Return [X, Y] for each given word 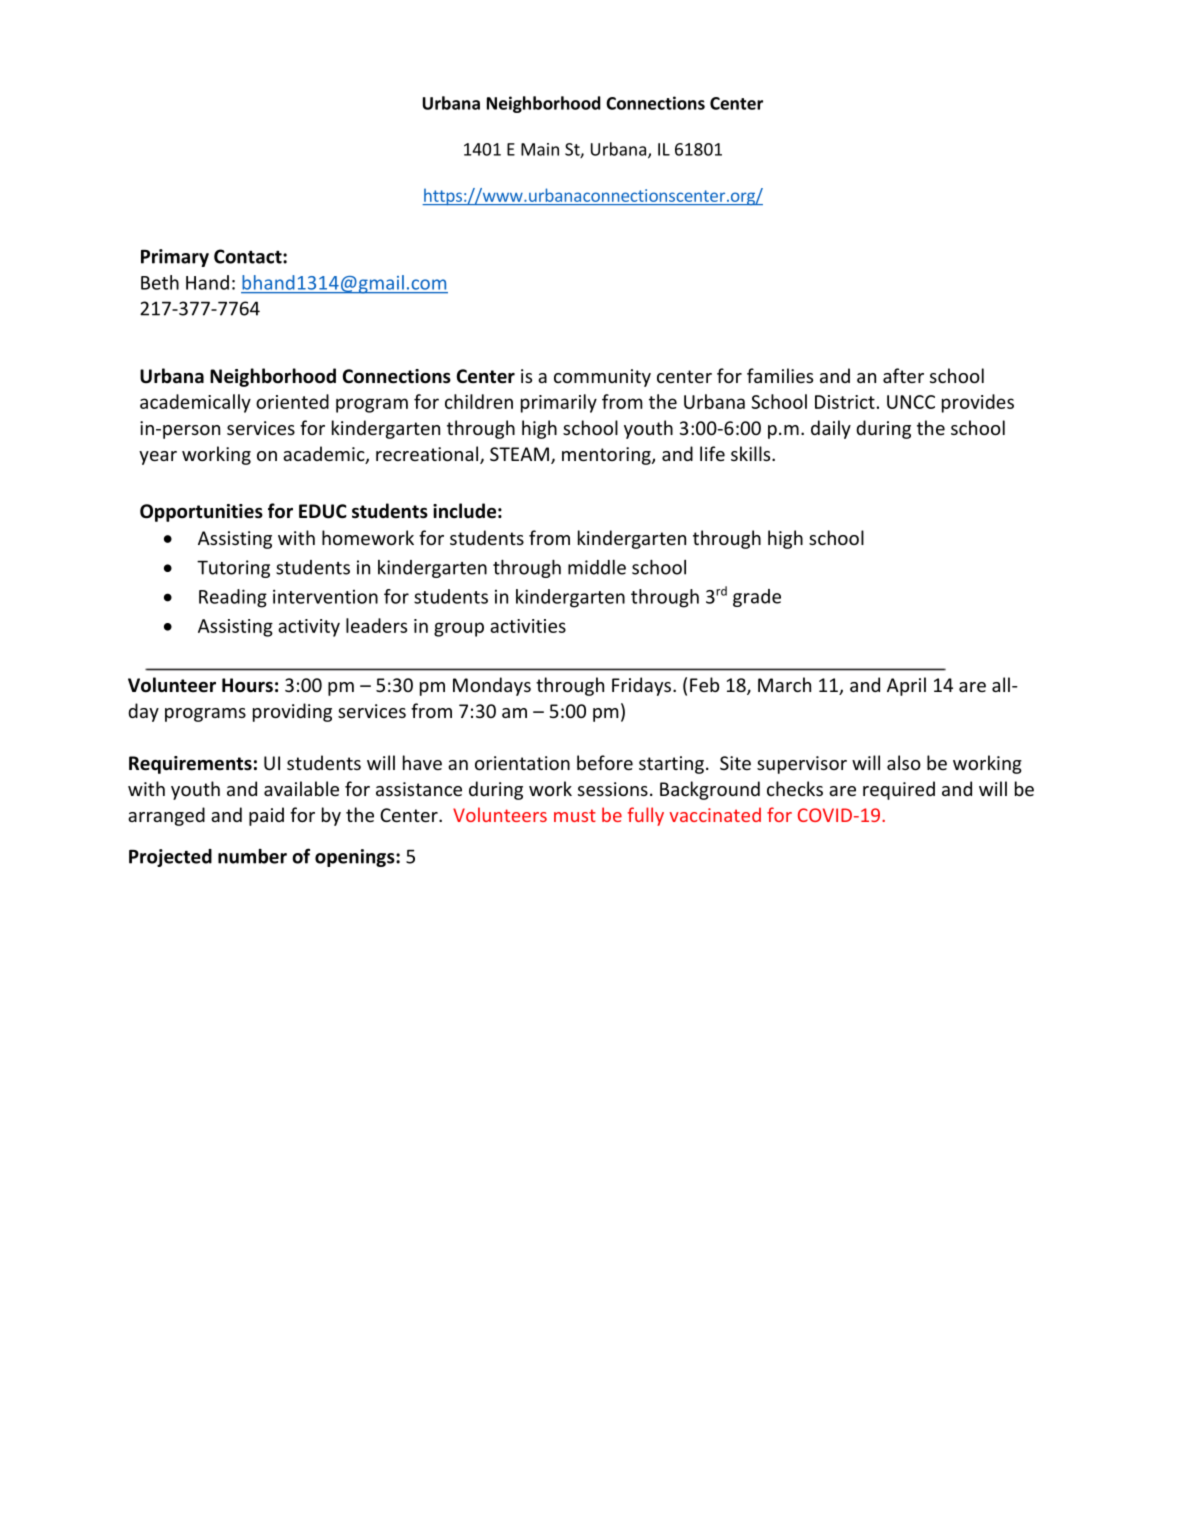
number [252, 856]
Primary [175, 258]
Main [540, 149]
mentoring [607, 456]
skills [752, 453]
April [906, 686]
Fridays [643, 686]
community [602, 378]
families [780, 375]
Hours [247, 685]
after [903, 375]
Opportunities [201, 513]
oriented [292, 401]
